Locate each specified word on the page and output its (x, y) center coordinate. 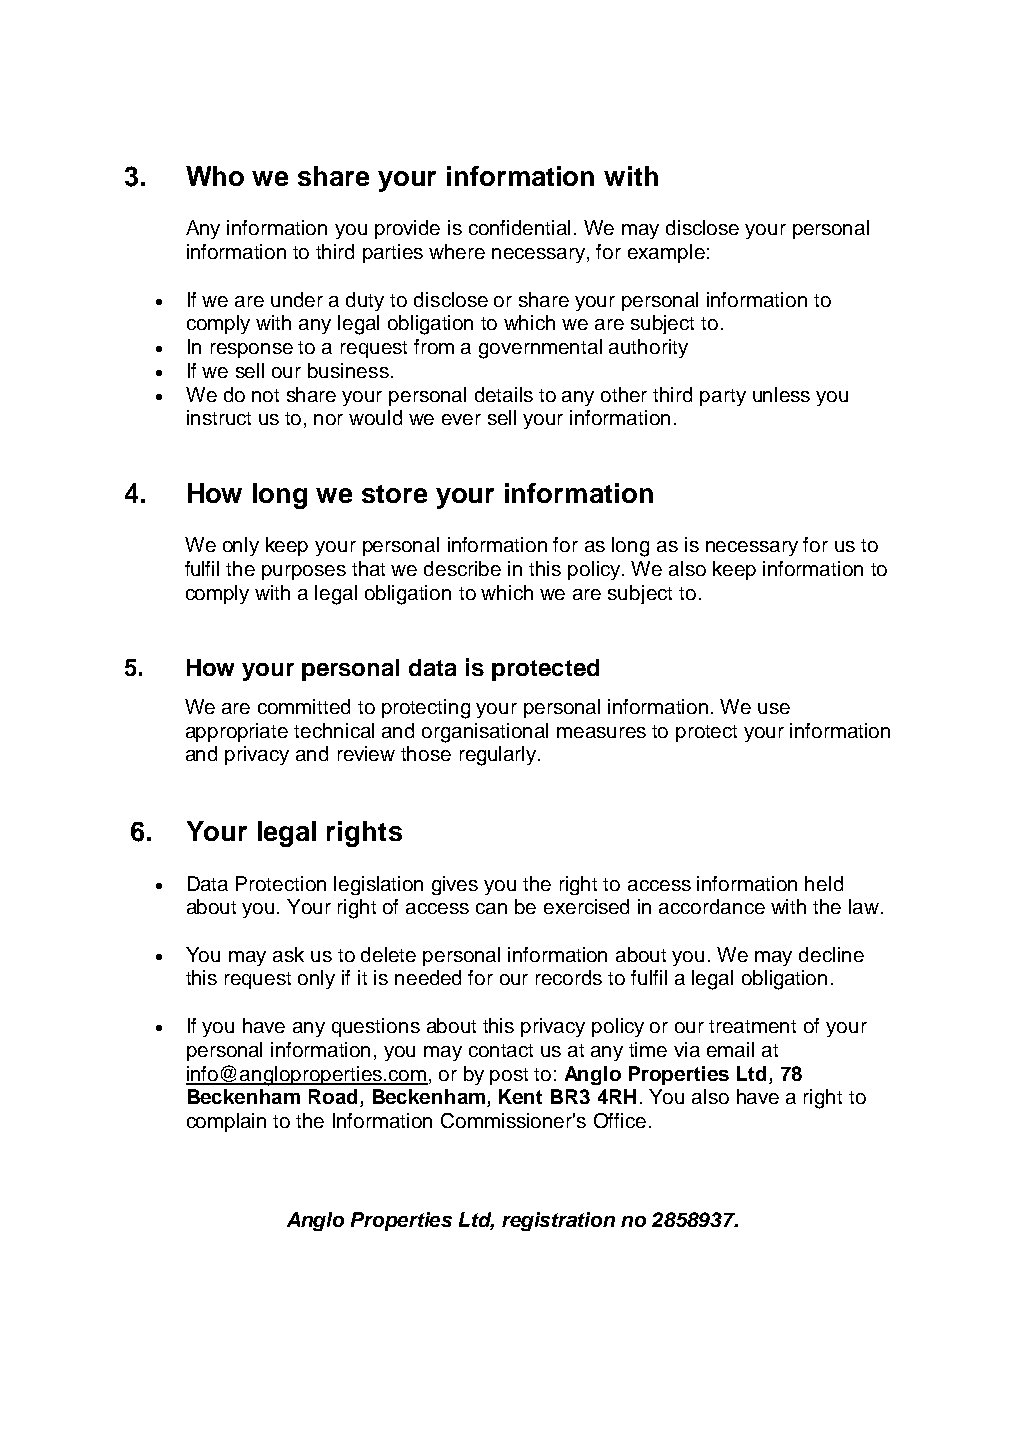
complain (226, 1122)
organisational (485, 733)
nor (328, 419)
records (569, 977)
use (774, 708)
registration (558, 1221)
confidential (519, 227)
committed (304, 706)
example (666, 253)
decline (831, 954)
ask (288, 954)
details (504, 394)
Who (215, 176)
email (730, 1049)
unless (781, 394)
